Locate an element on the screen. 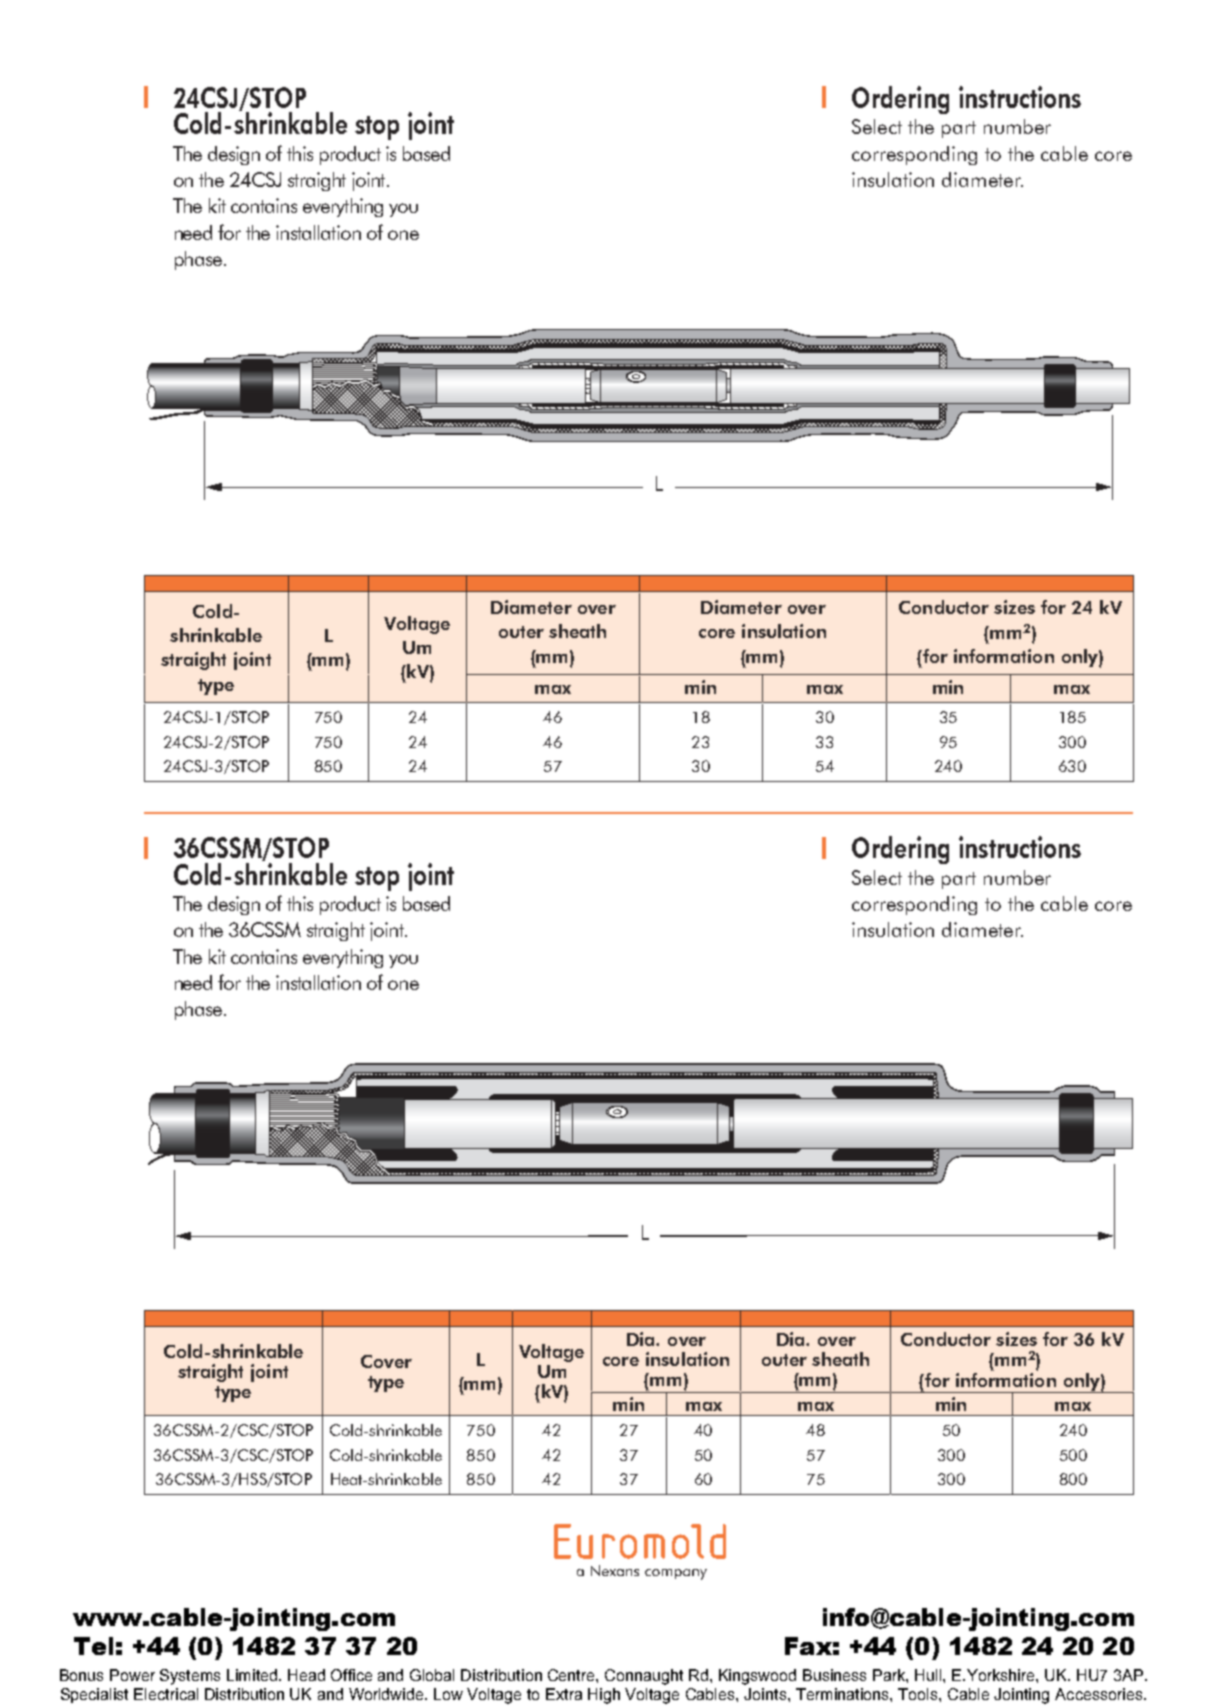 This screenshot has height=1708, width=1208. Global is located at coordinates (432, 1675).
